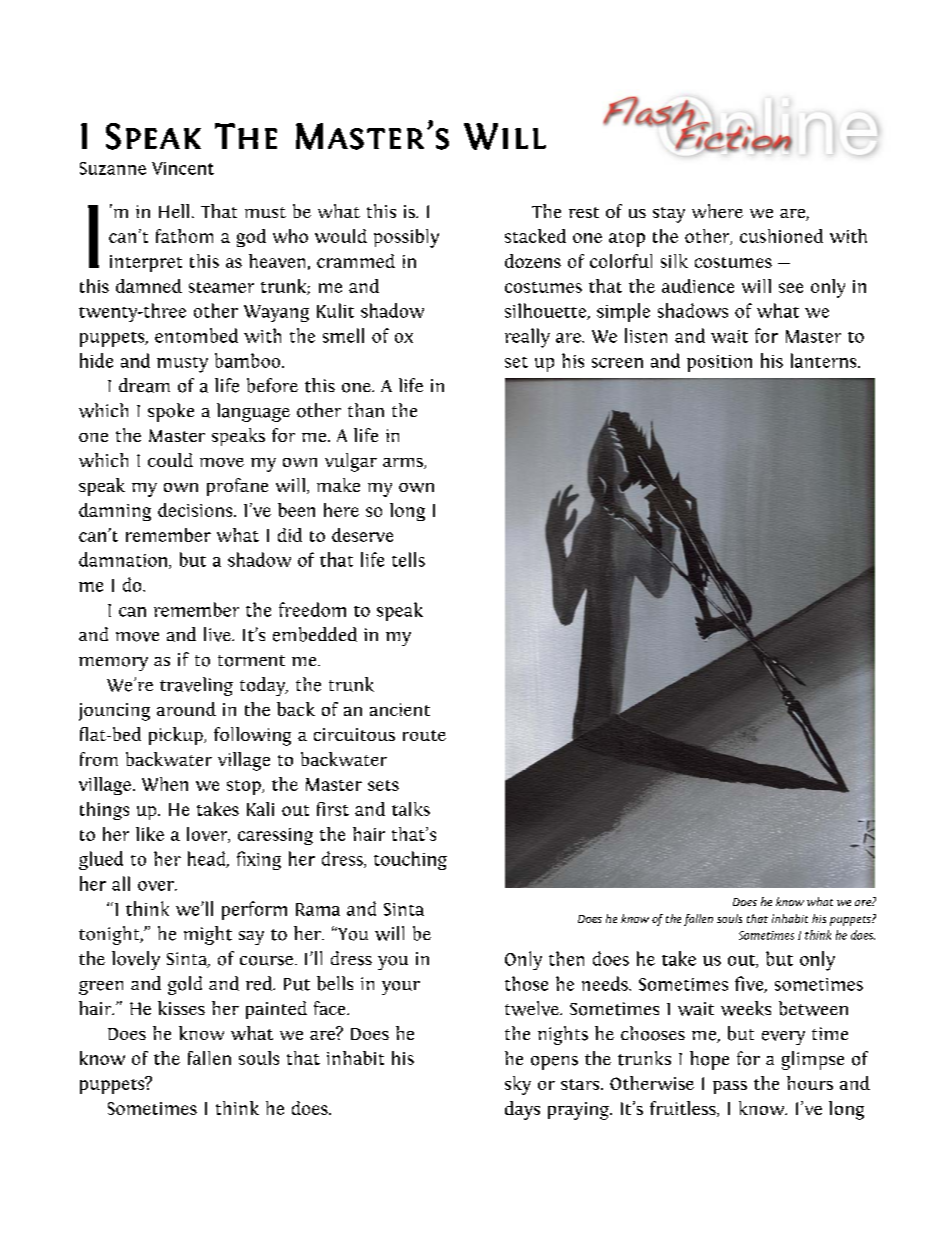 Image resolution: width=952 pixels, height=1233 pixels. Describe the element at coordinates (150, 834) in the screenshot. I see `like` at that location.
